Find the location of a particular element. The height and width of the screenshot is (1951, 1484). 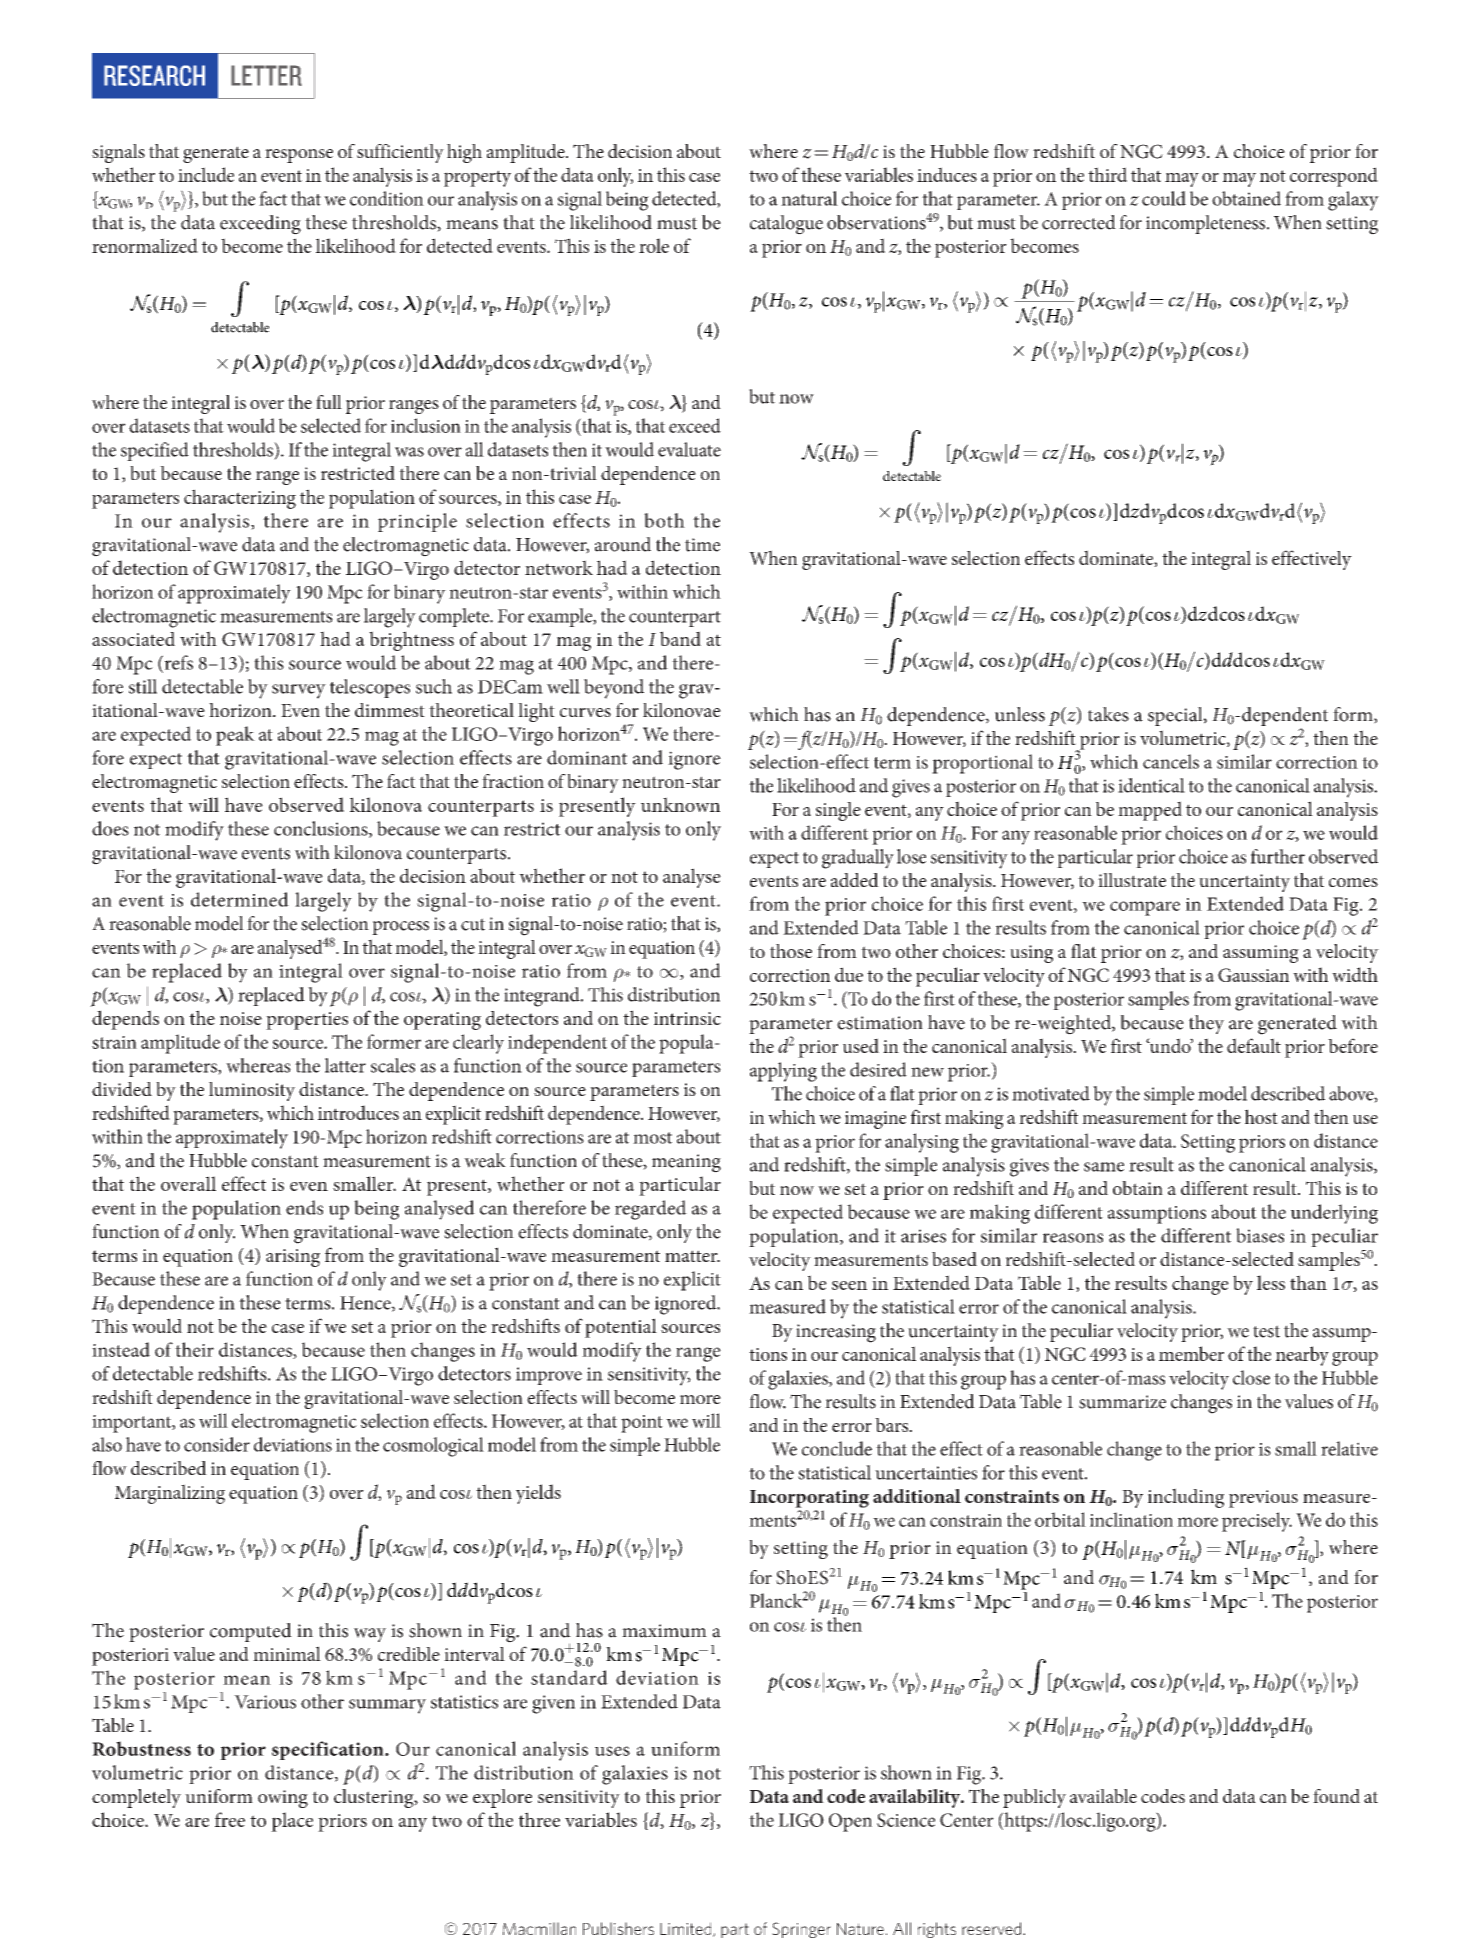

response is located at coordinates (299, 156).
